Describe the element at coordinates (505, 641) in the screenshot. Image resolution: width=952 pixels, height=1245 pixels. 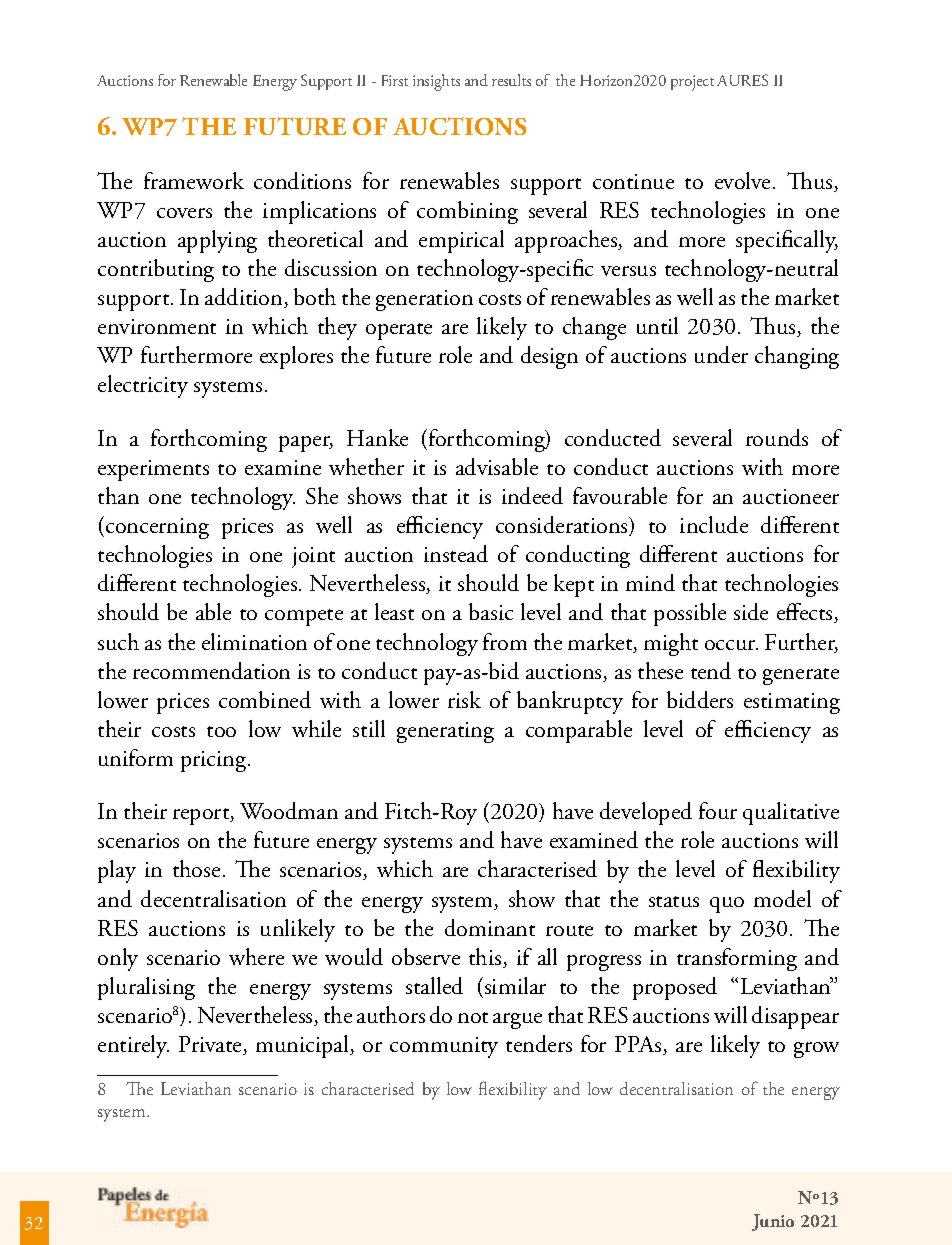
I see `from` at that location.
